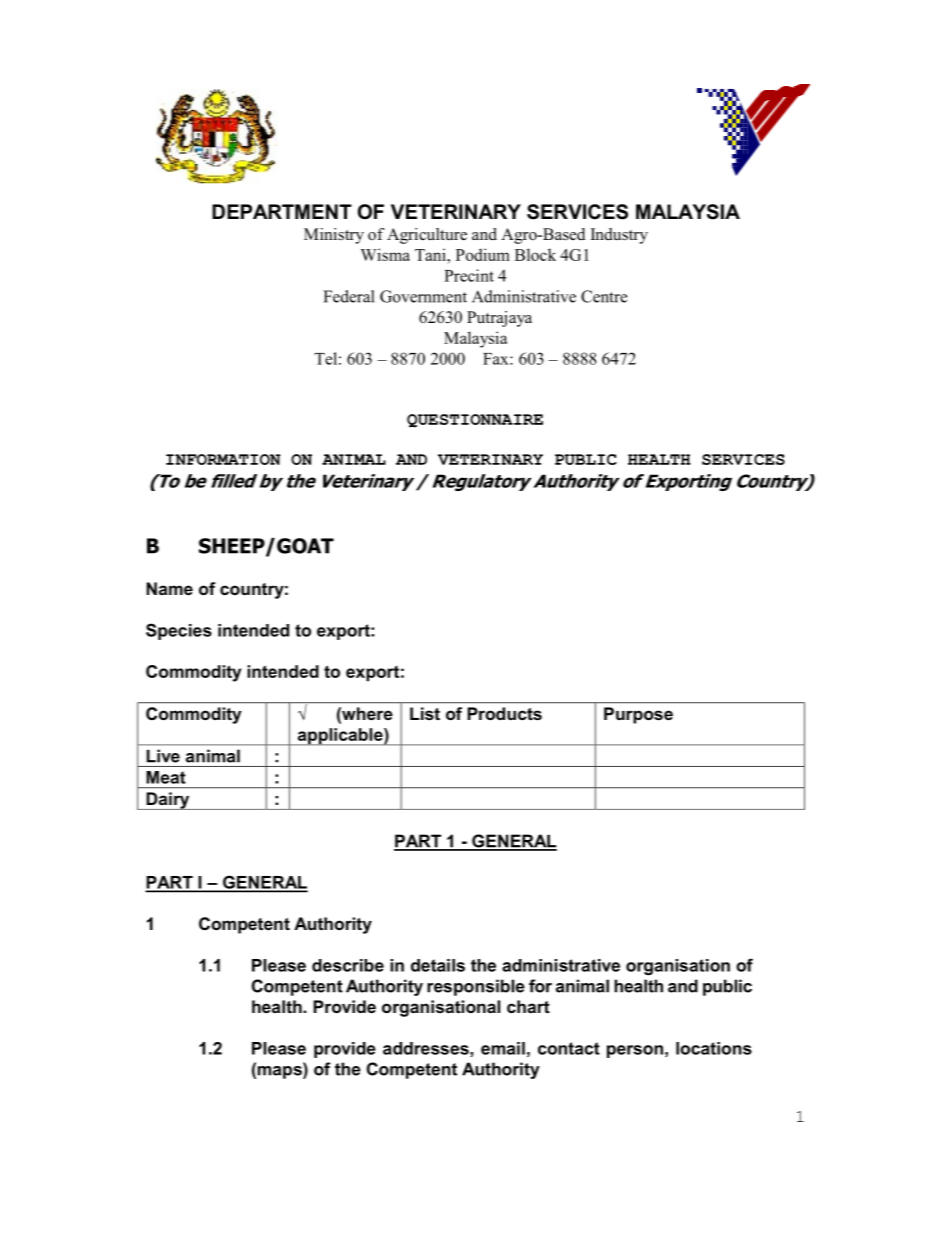 Image resolution: width=952 pixels, height=1233 pixels. What do you see at coordinates (431, 254) in the page?
I see `Tani` at bounding box center [431, 254].
